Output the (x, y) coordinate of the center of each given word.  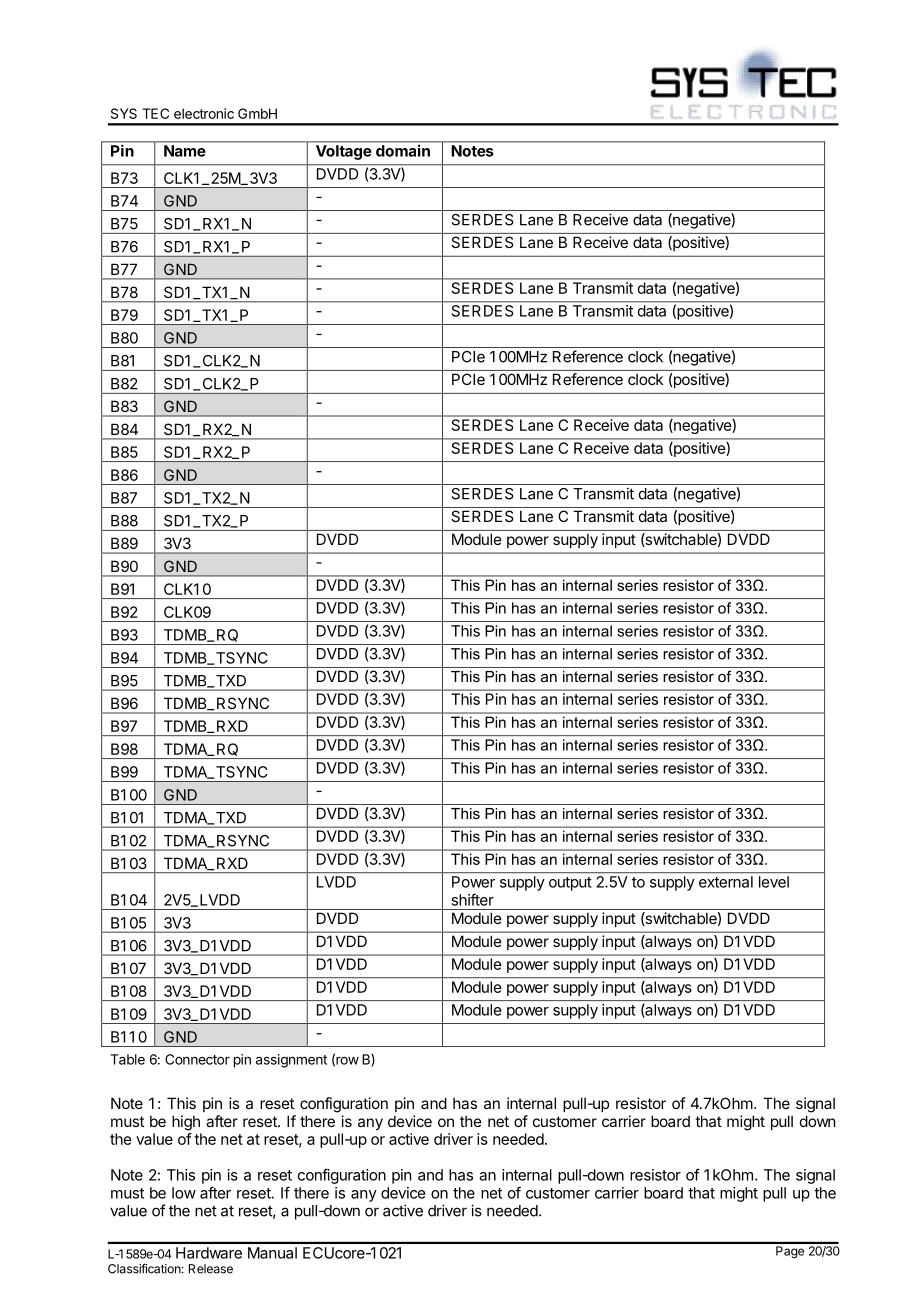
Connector (197, 1059)
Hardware (209, 1253)
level (774, 882)
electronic (204, 113)
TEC (155, 113)
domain (403, 151)
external (726, 882)
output (570, 884)
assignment (291, 1061)
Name (184, 151)
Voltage (343, 152)
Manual (272, 1253)
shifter (472, 899)
